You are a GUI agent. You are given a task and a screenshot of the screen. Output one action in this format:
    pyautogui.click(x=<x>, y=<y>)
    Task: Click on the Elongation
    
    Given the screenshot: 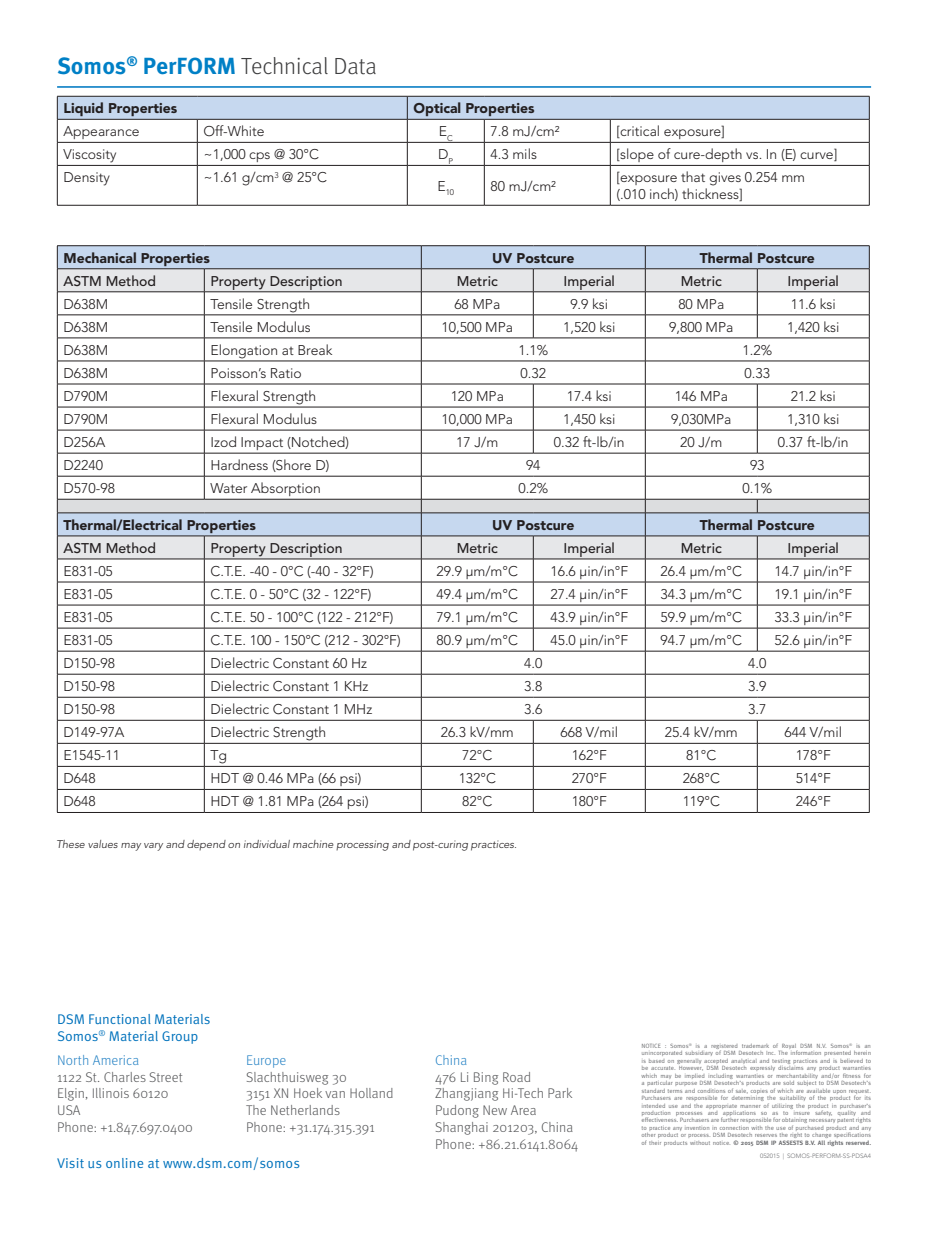 What is the action you would take?
    pyautogui.click(x=244, y=352)
